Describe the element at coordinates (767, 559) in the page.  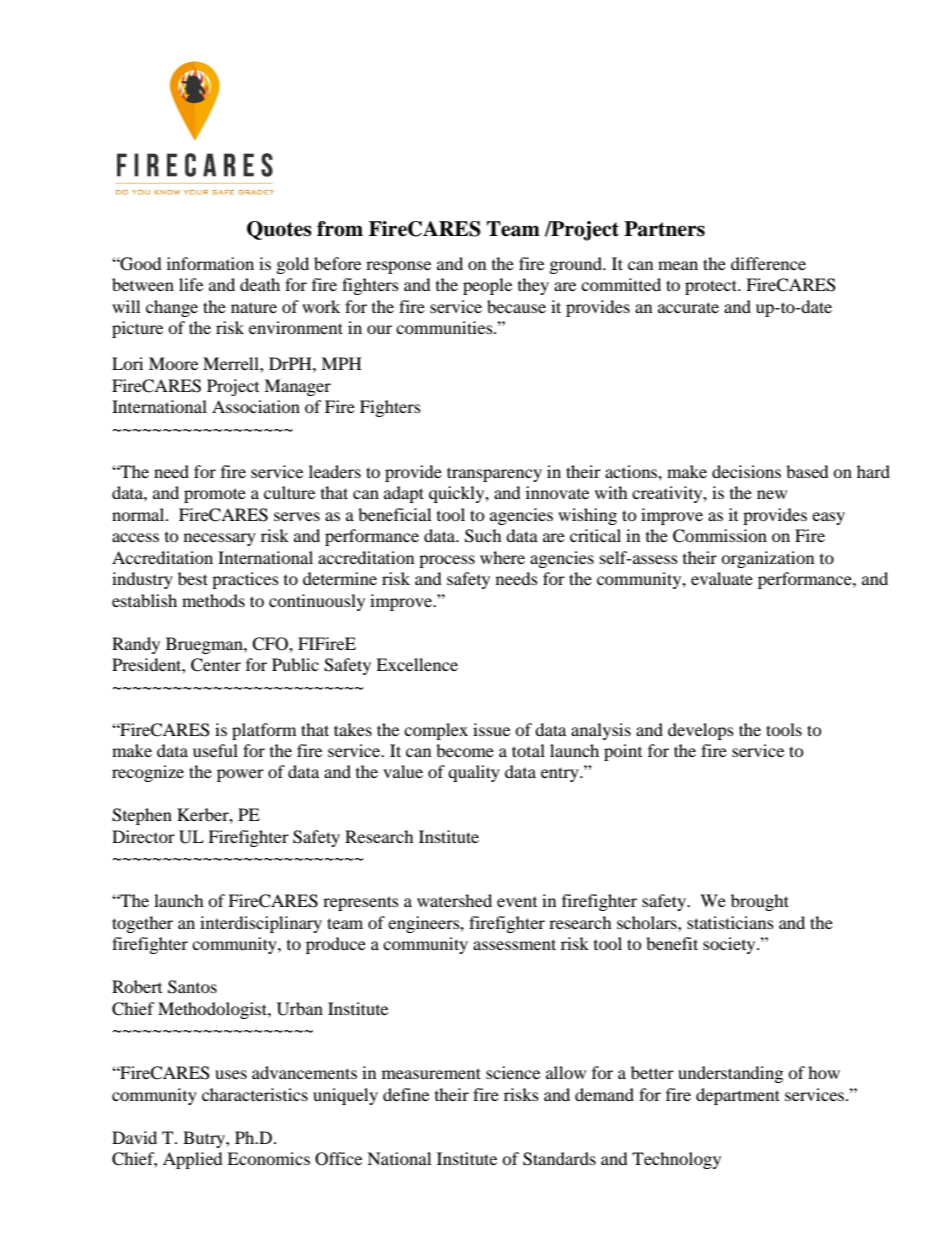
I see `organization` at that location.
